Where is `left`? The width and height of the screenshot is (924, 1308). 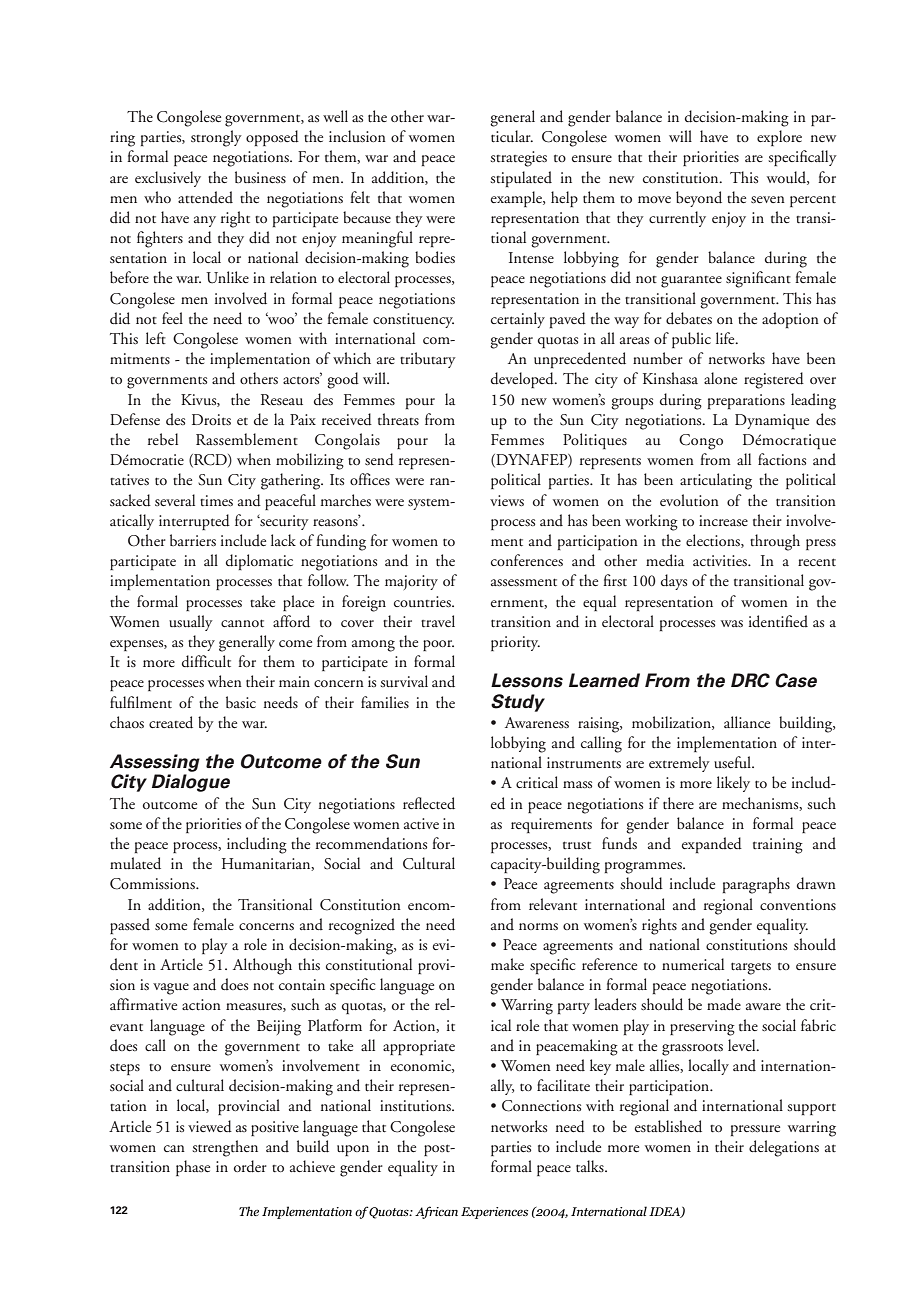 left is located at coordinates (156, 338).
